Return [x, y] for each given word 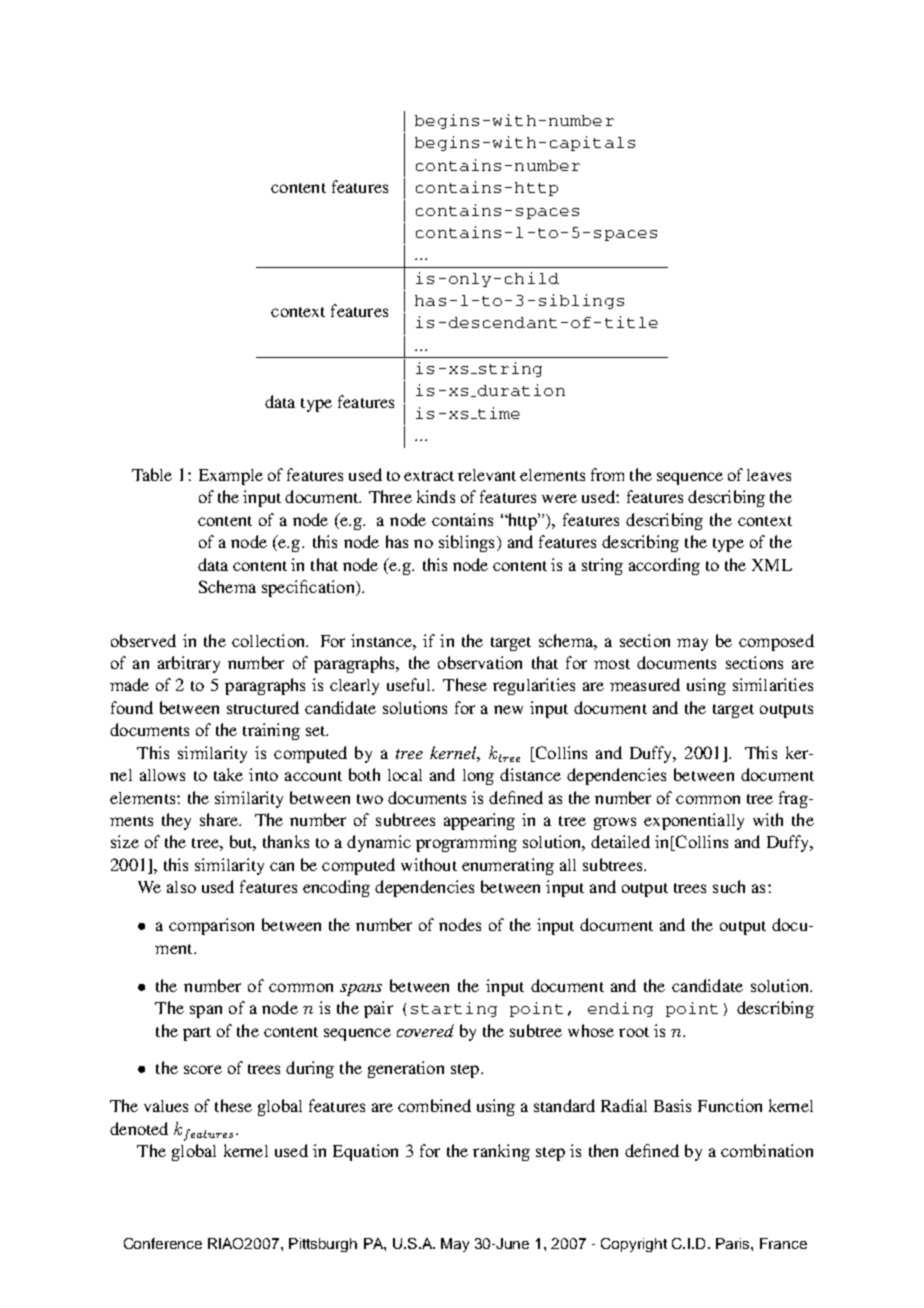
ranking [501, 1152]
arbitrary [189, 664]
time [497, 413]
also [181, 887]
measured [645, 684]
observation [480, 662]
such [729, 886]
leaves [769, 475]
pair [378, 1009]
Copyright [634, 1245]
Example [231, 477]
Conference [163, 1243]
